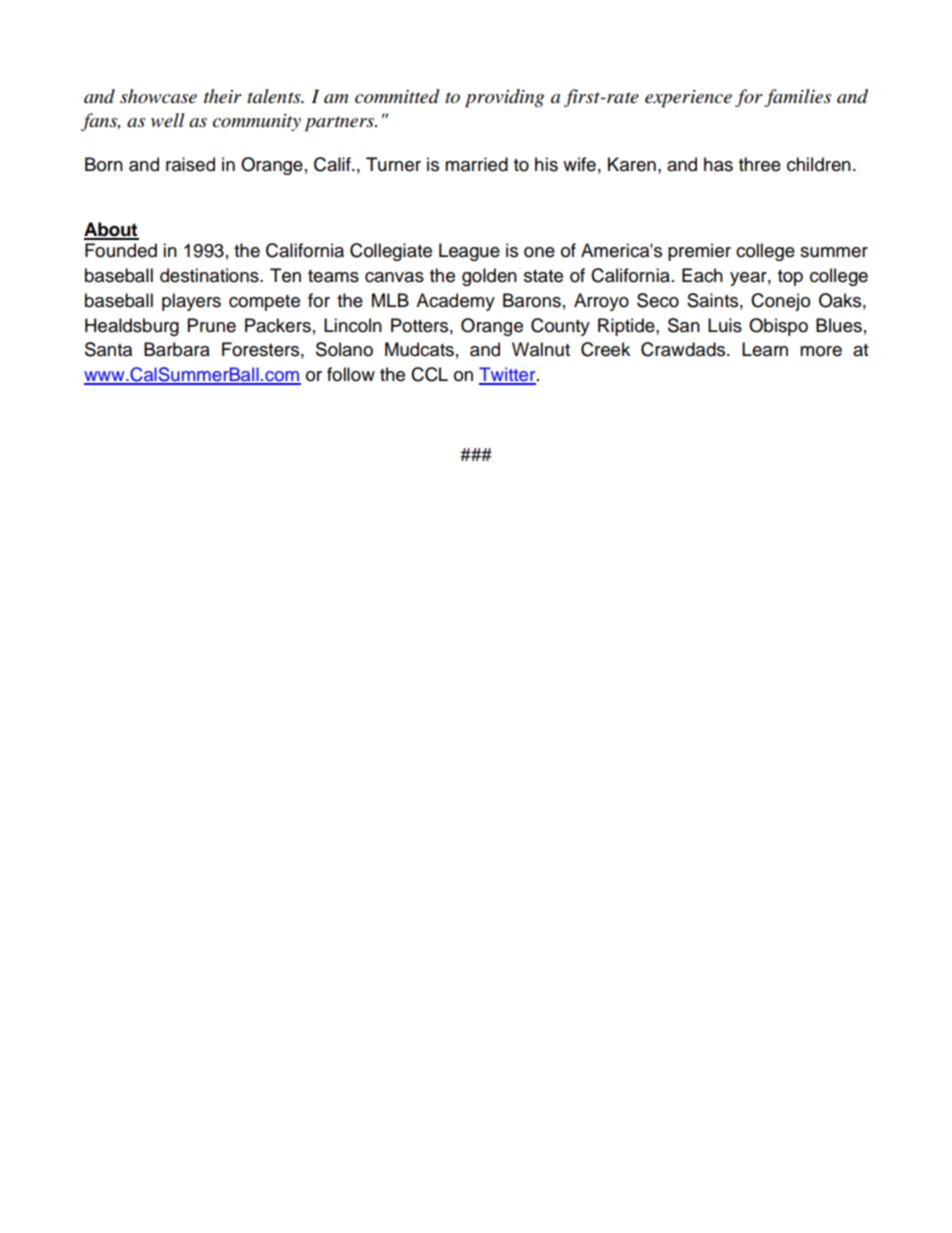  I want to click on Barbara, so click(177, 349).
